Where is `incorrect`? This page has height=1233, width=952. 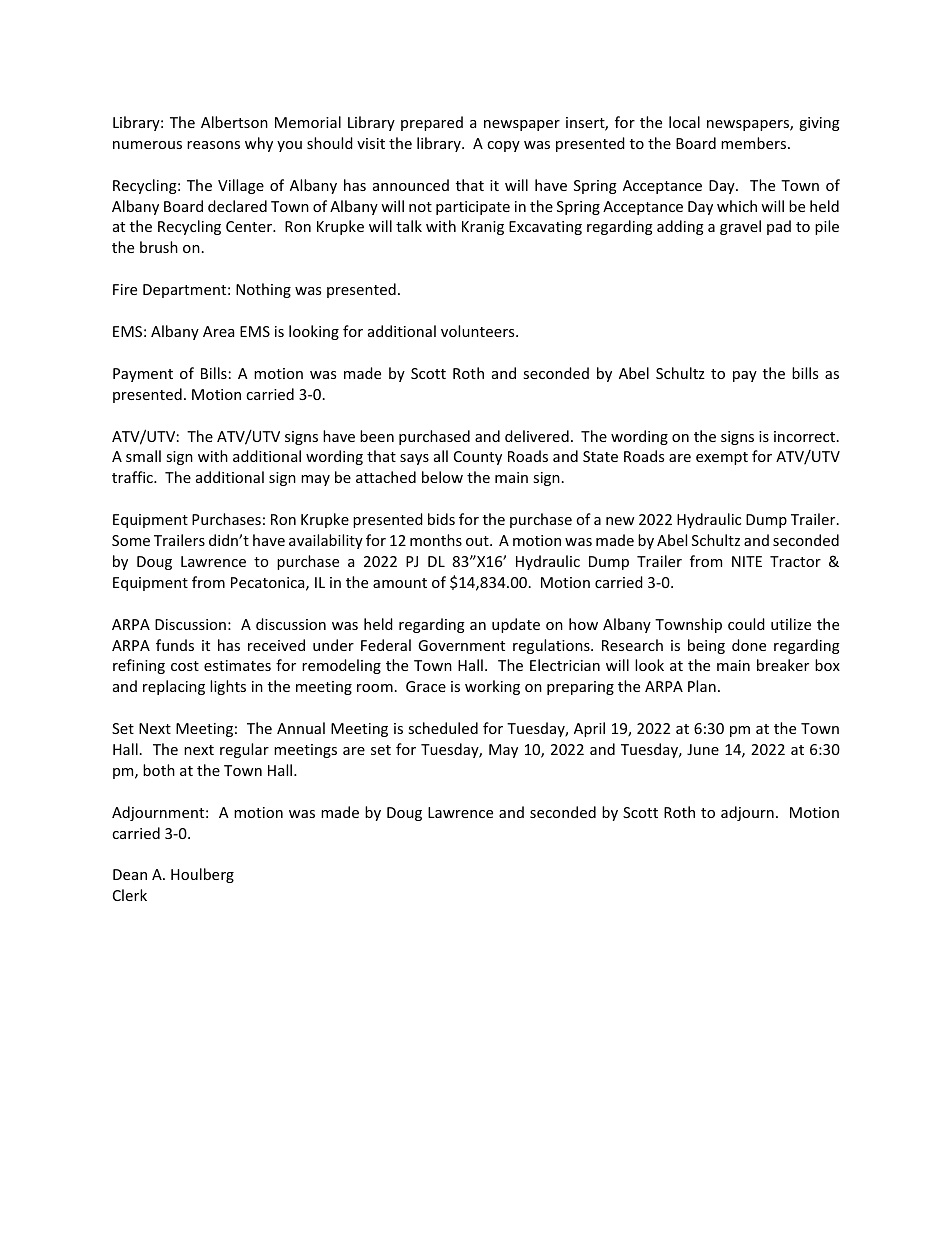 incorrect is located at coordinates (806, 436).
